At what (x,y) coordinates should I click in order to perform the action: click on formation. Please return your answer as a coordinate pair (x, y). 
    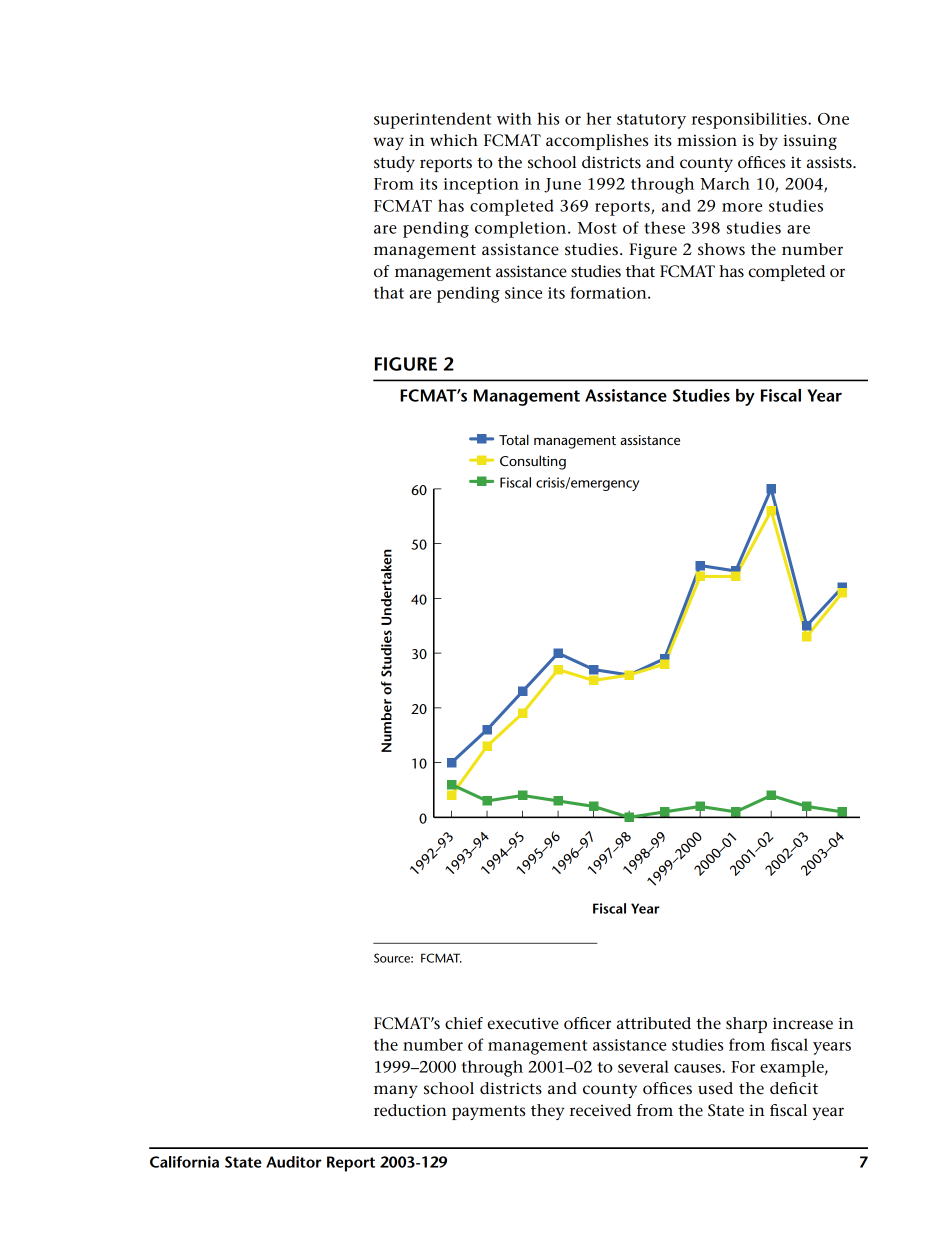
    Looking at the image, I should click on (609, 292).
